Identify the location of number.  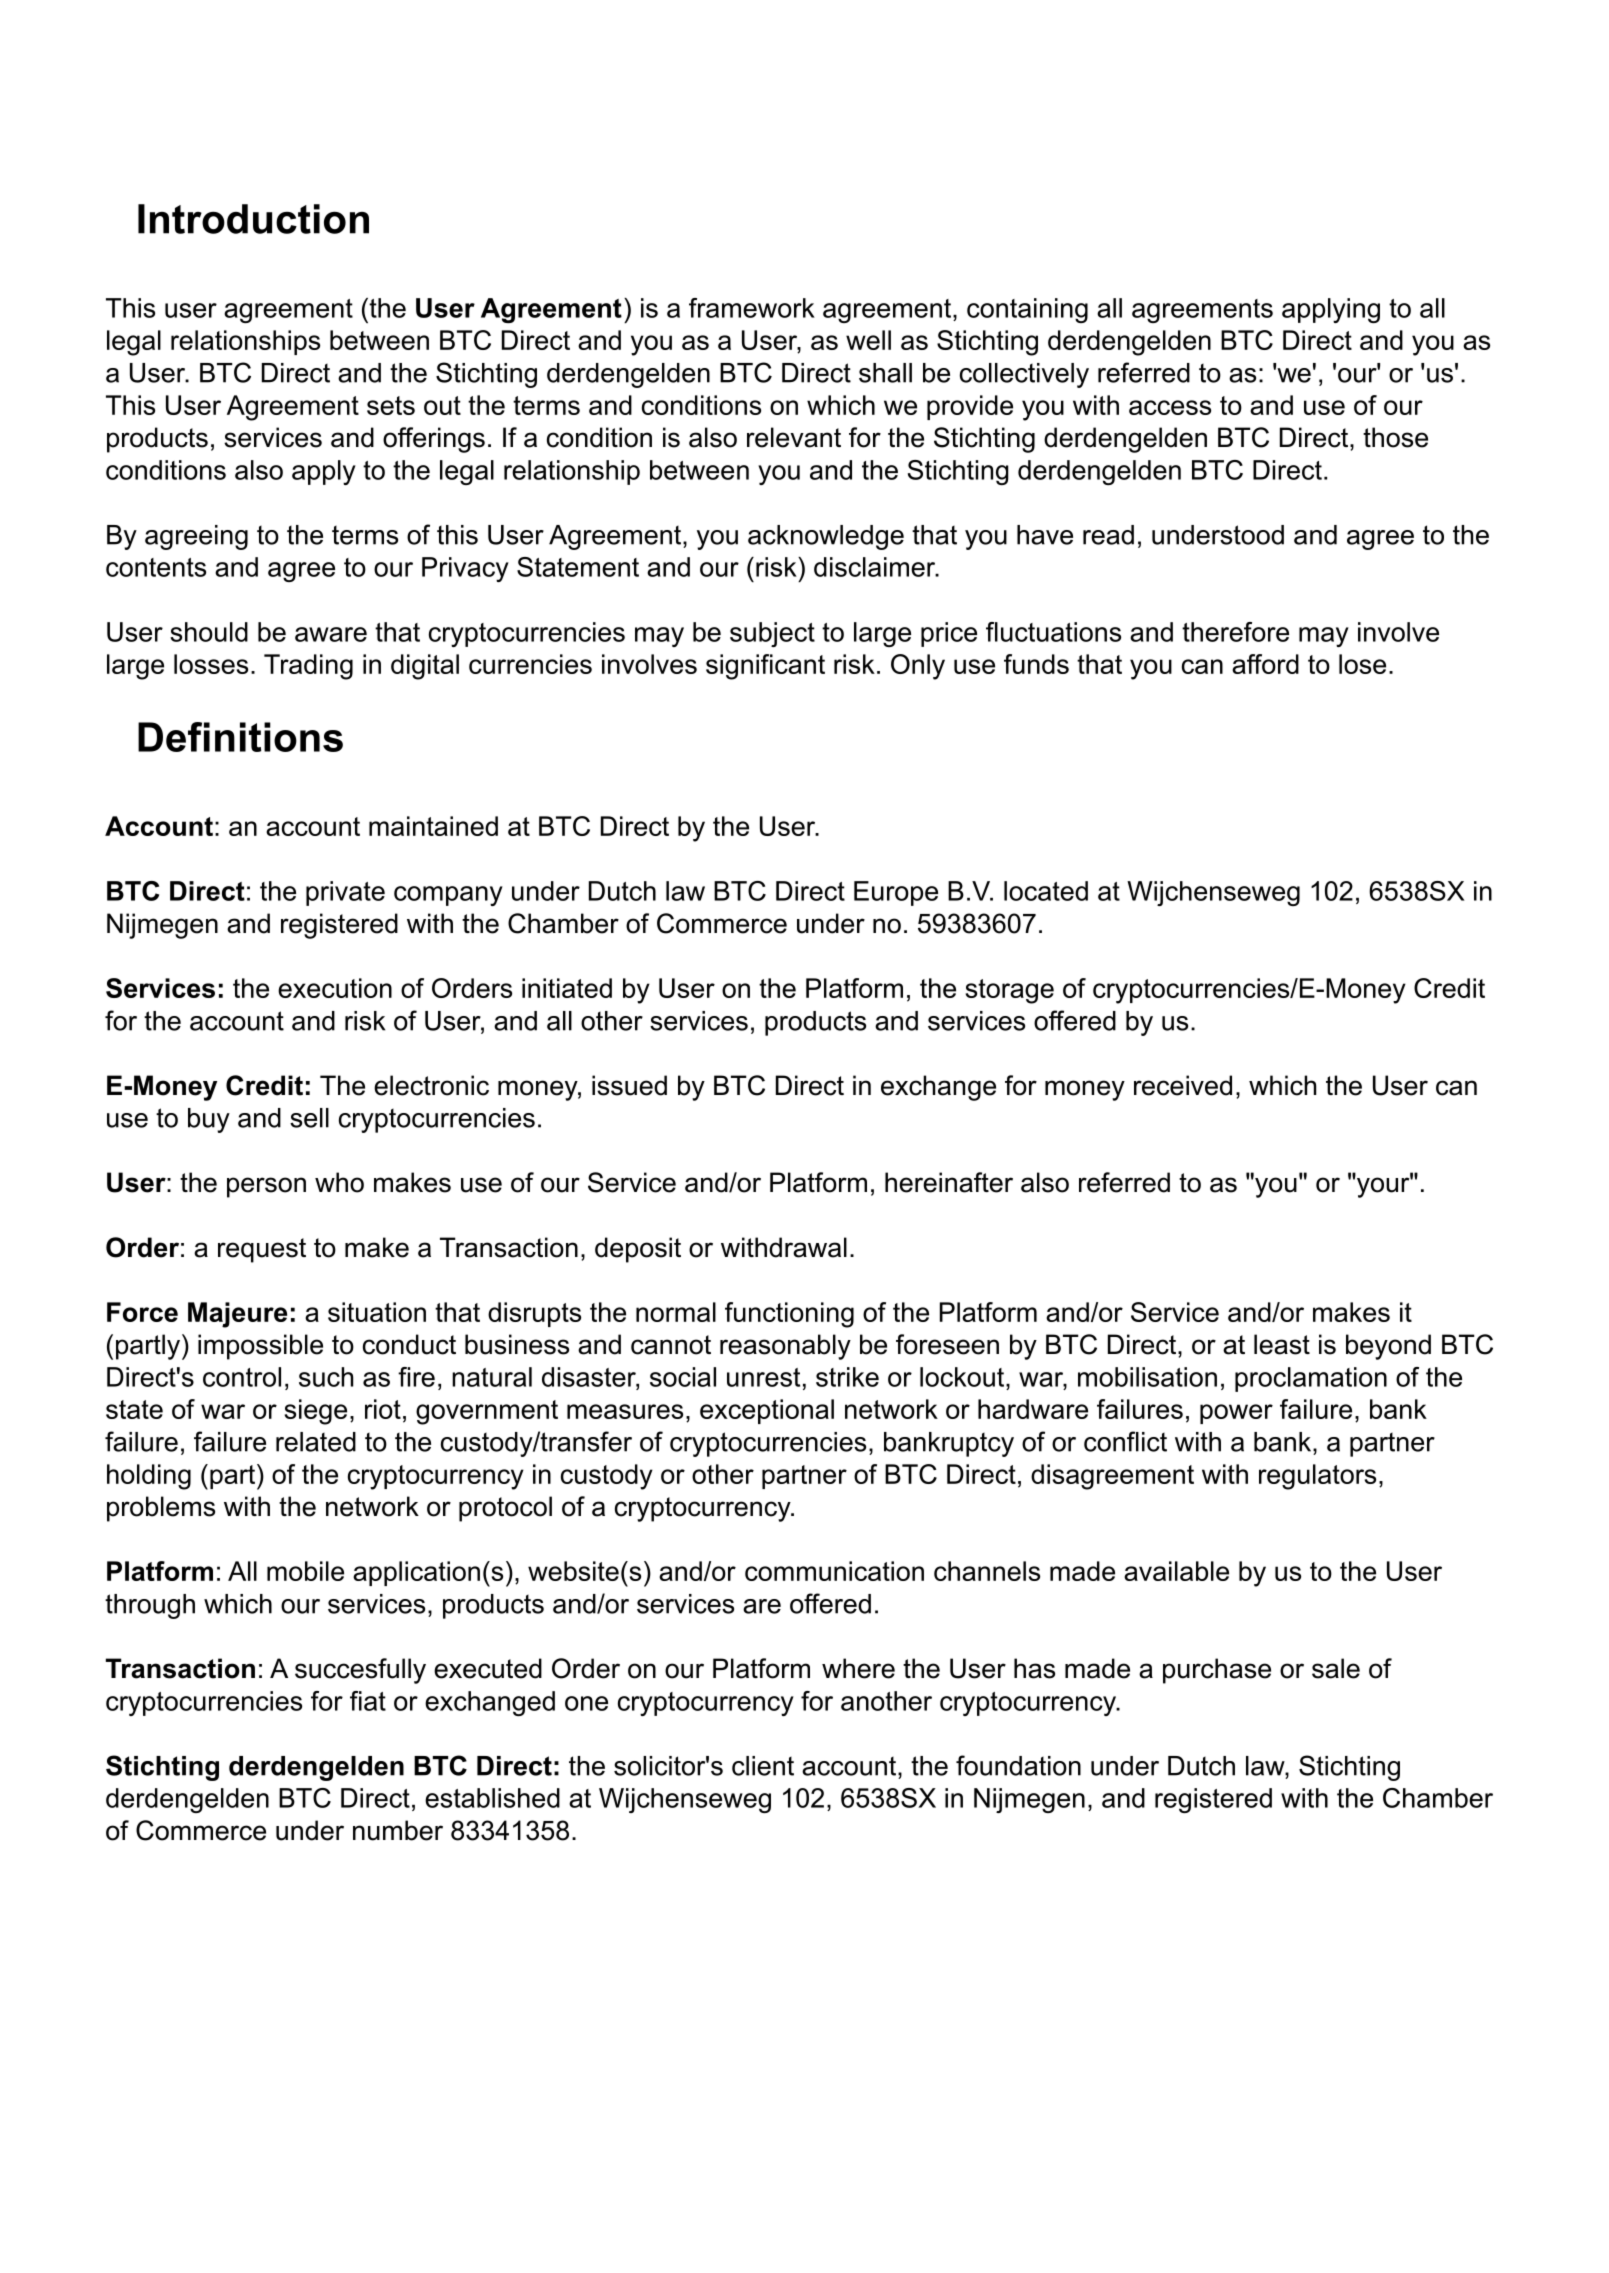
(398, 1830).
